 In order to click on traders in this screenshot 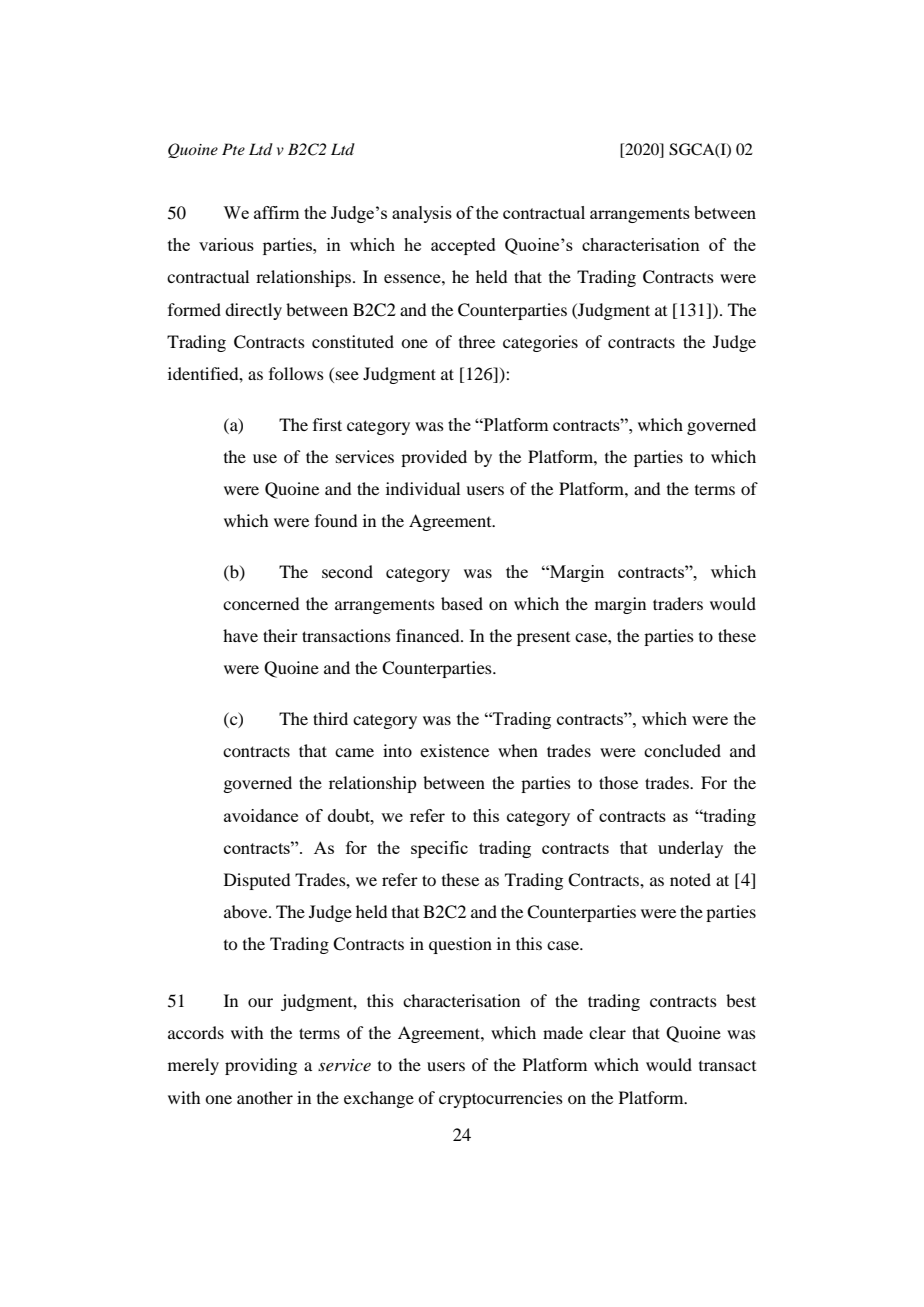, I will do `click(678, 603)`.
